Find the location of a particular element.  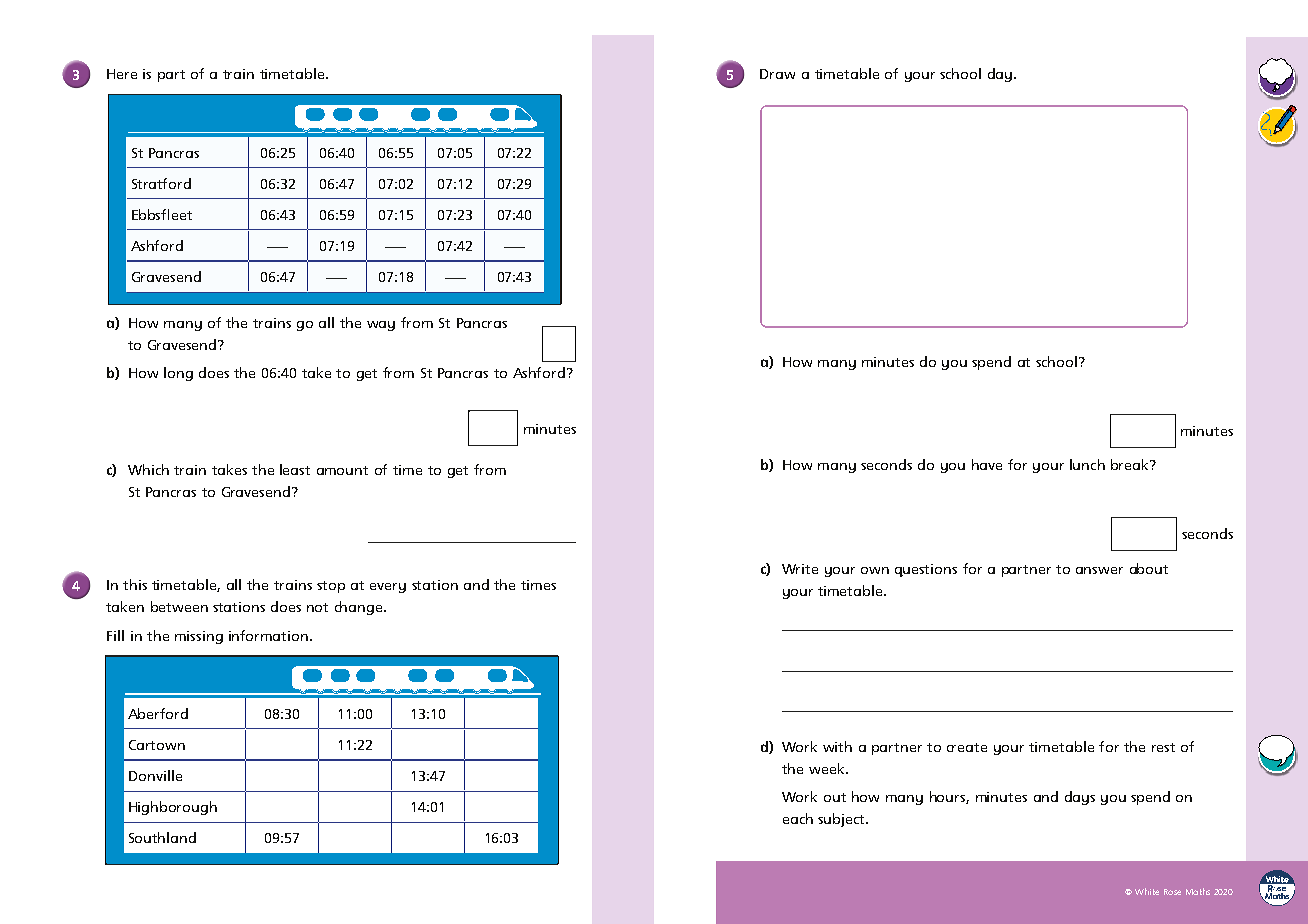

way is located at coordinates (381, 326).
